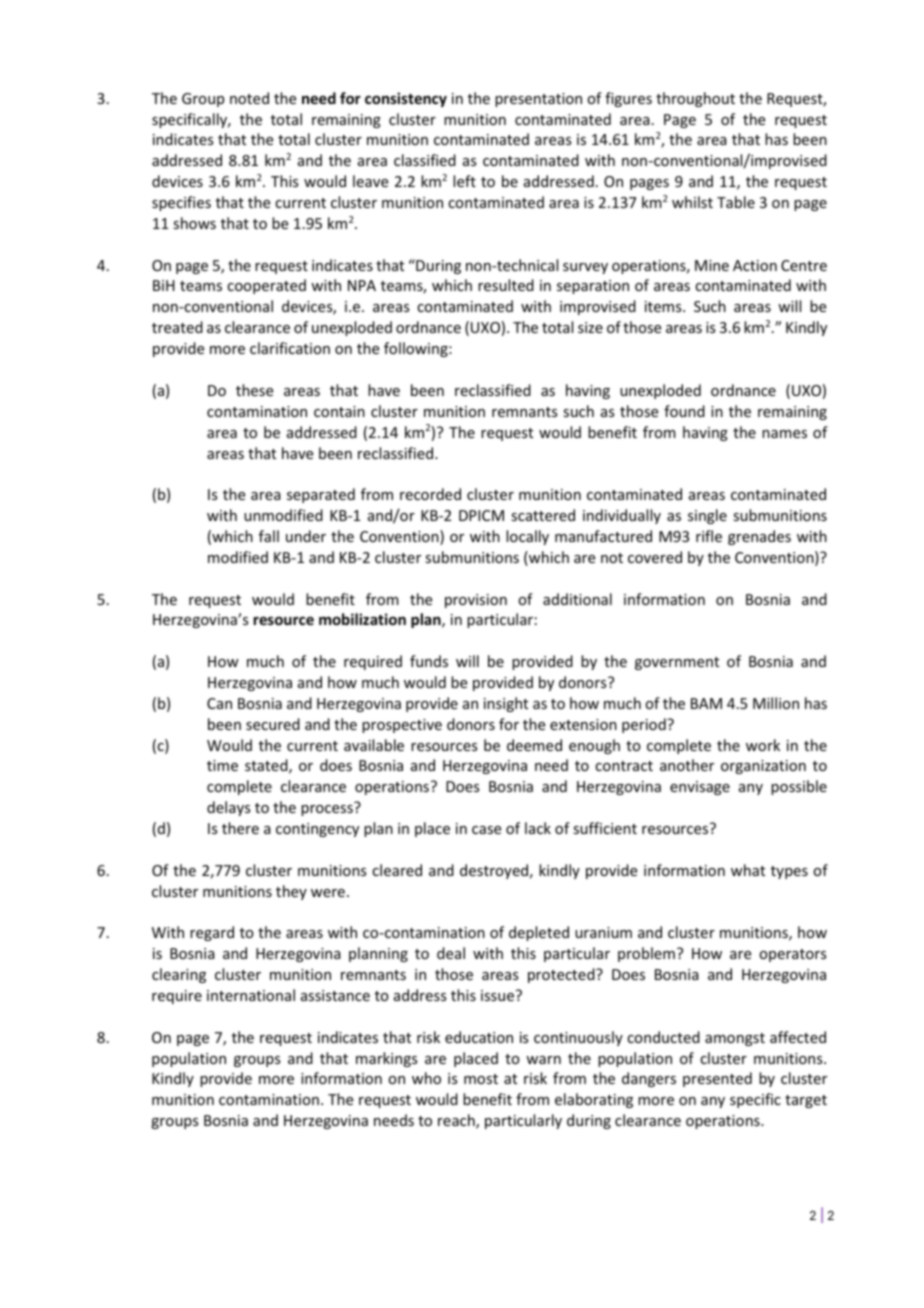 Image resolution: width=924 pixels, height=1308 pixels. I want to click on names, so click(784, 434).
